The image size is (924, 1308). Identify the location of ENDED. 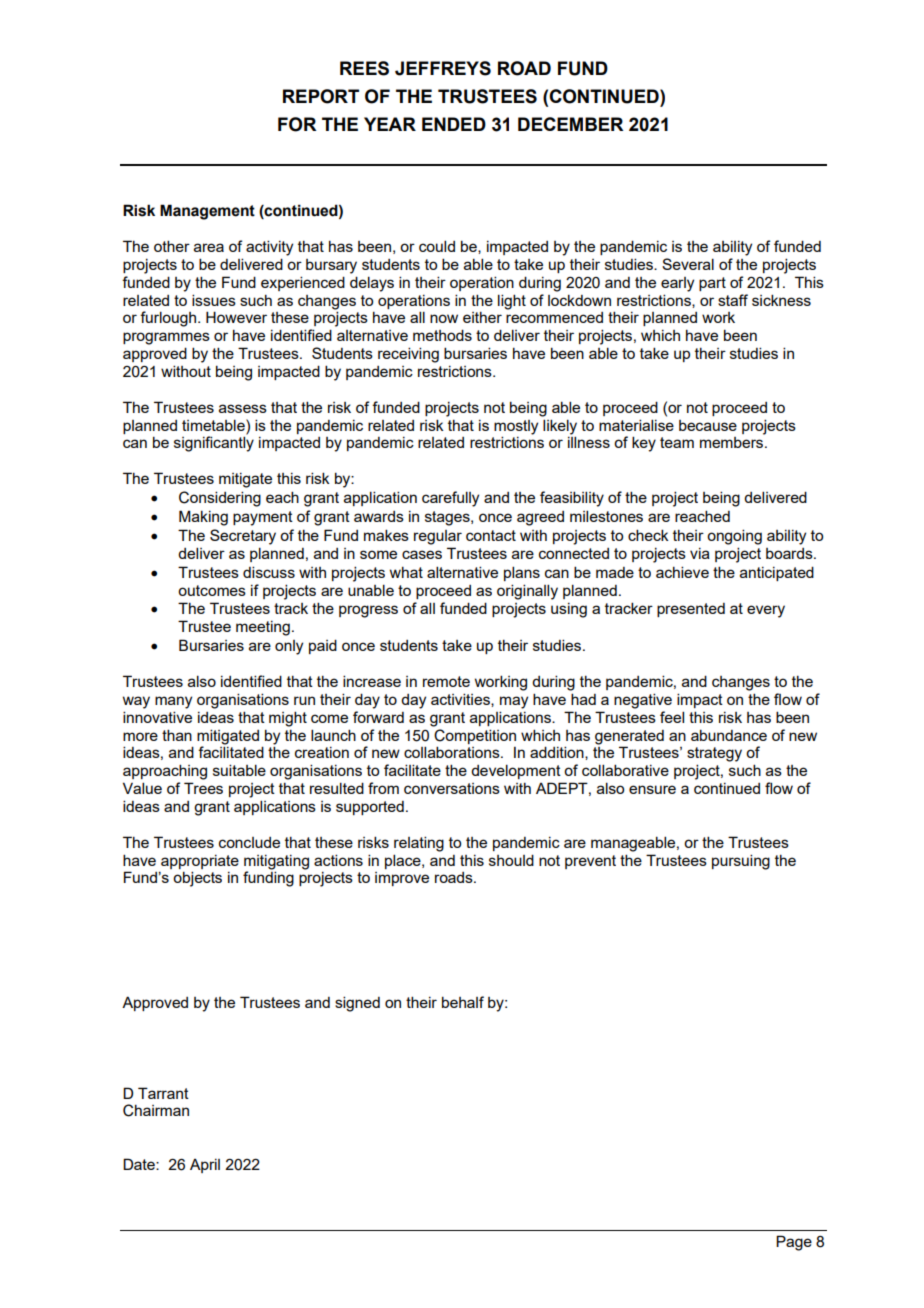
(454, 124).
